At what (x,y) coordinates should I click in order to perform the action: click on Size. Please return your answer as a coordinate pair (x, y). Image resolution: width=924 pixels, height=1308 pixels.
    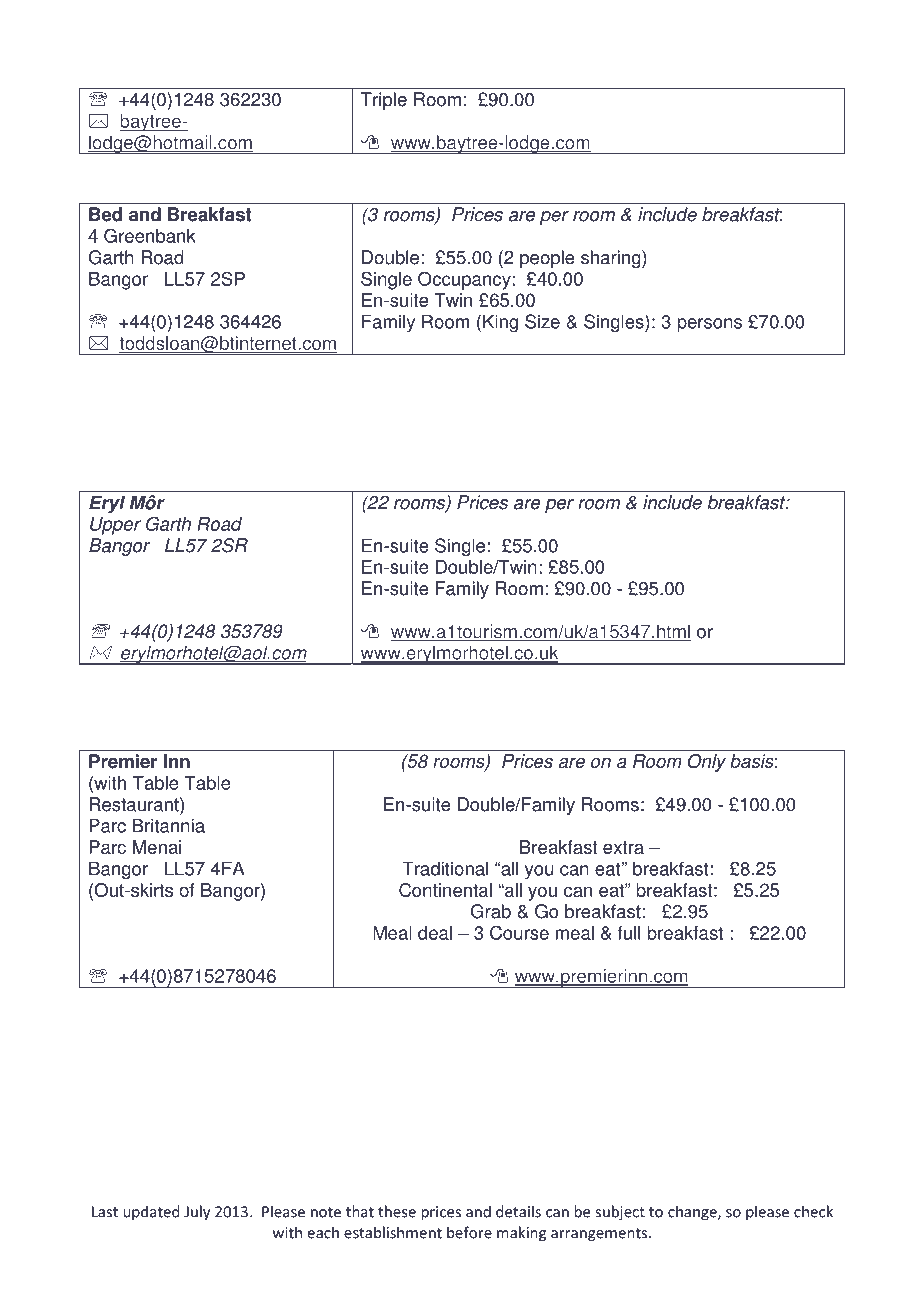
    Looking at the image, I should click on (542, 321).
